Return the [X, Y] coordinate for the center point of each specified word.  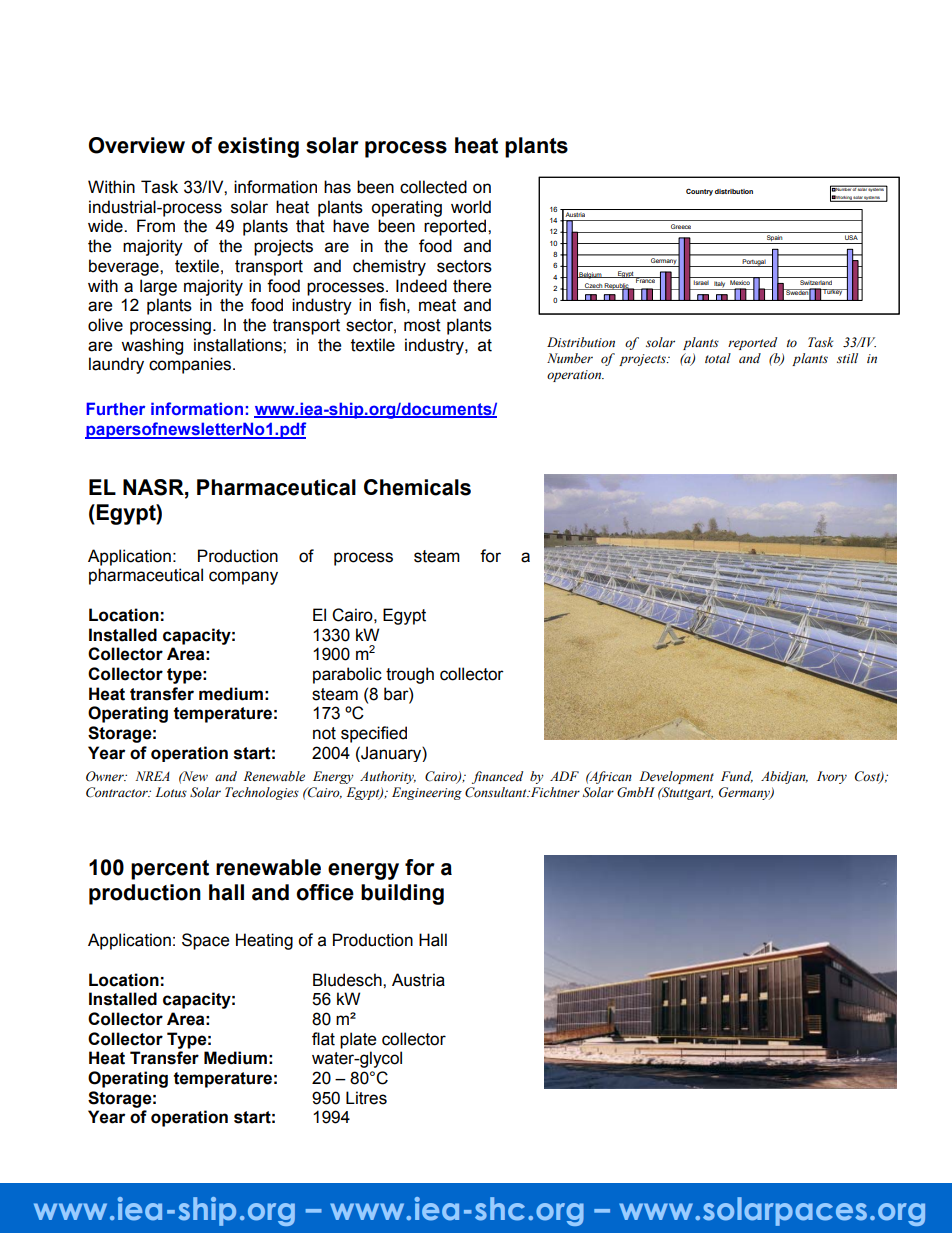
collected [433, 187]
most [422, 325]
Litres [366, 1098]
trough [410, 675]
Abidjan [784, 777]
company [243, 578]
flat [323, 1039]
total [718, 358]
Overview [137, 145]
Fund [737, 777]
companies [191, 365]
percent [170, 870]
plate [358, 1040]
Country [699, 192]
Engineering [427, 793]
